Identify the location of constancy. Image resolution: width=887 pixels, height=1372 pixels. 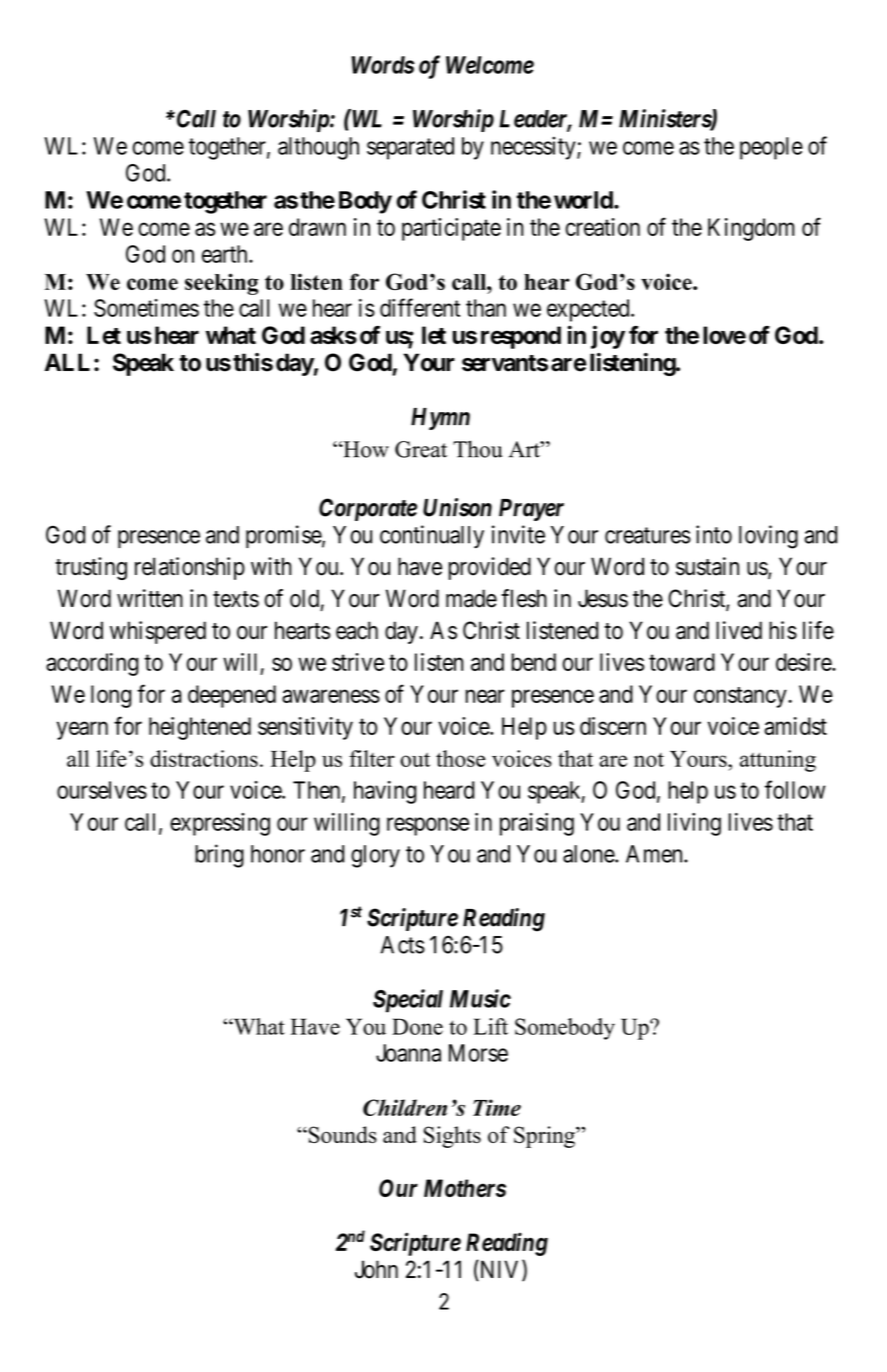
(741, 697).
